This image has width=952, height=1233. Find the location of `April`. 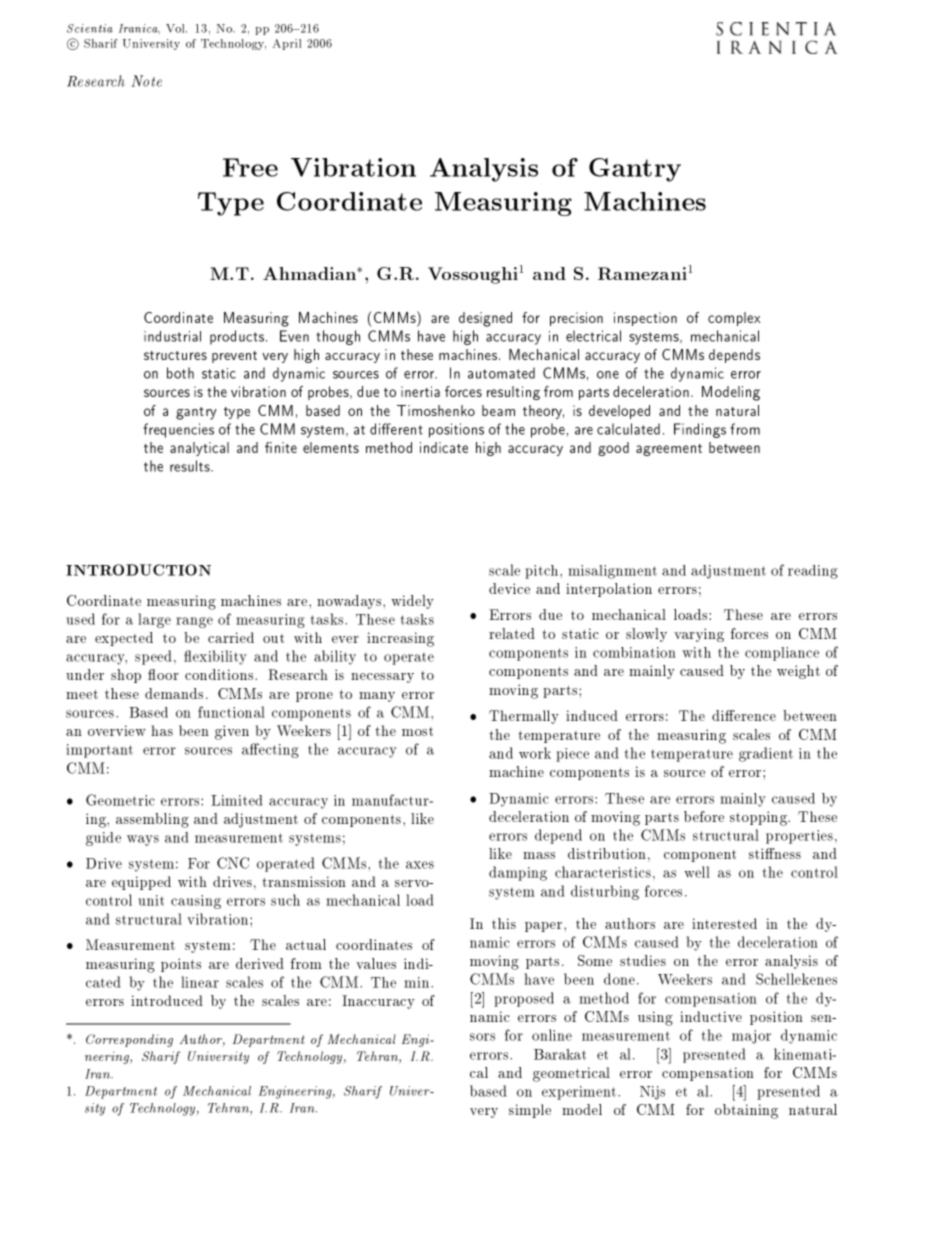

April is located at coordinates (287, 44).
